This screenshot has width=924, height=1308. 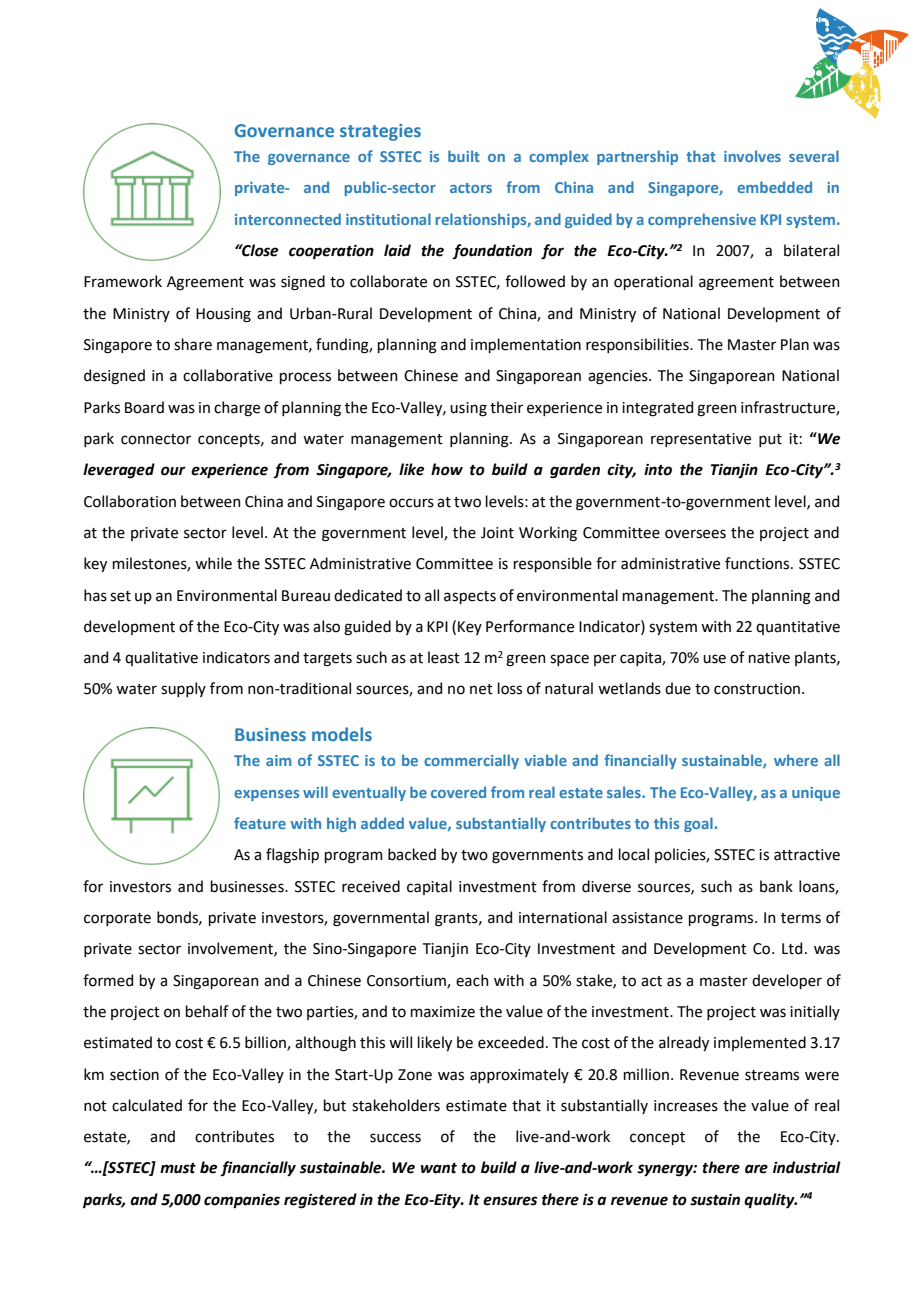 What do you see at coordinates (464, 156) in the screenshot?
I see `built` at bounding box center [464, 156].
